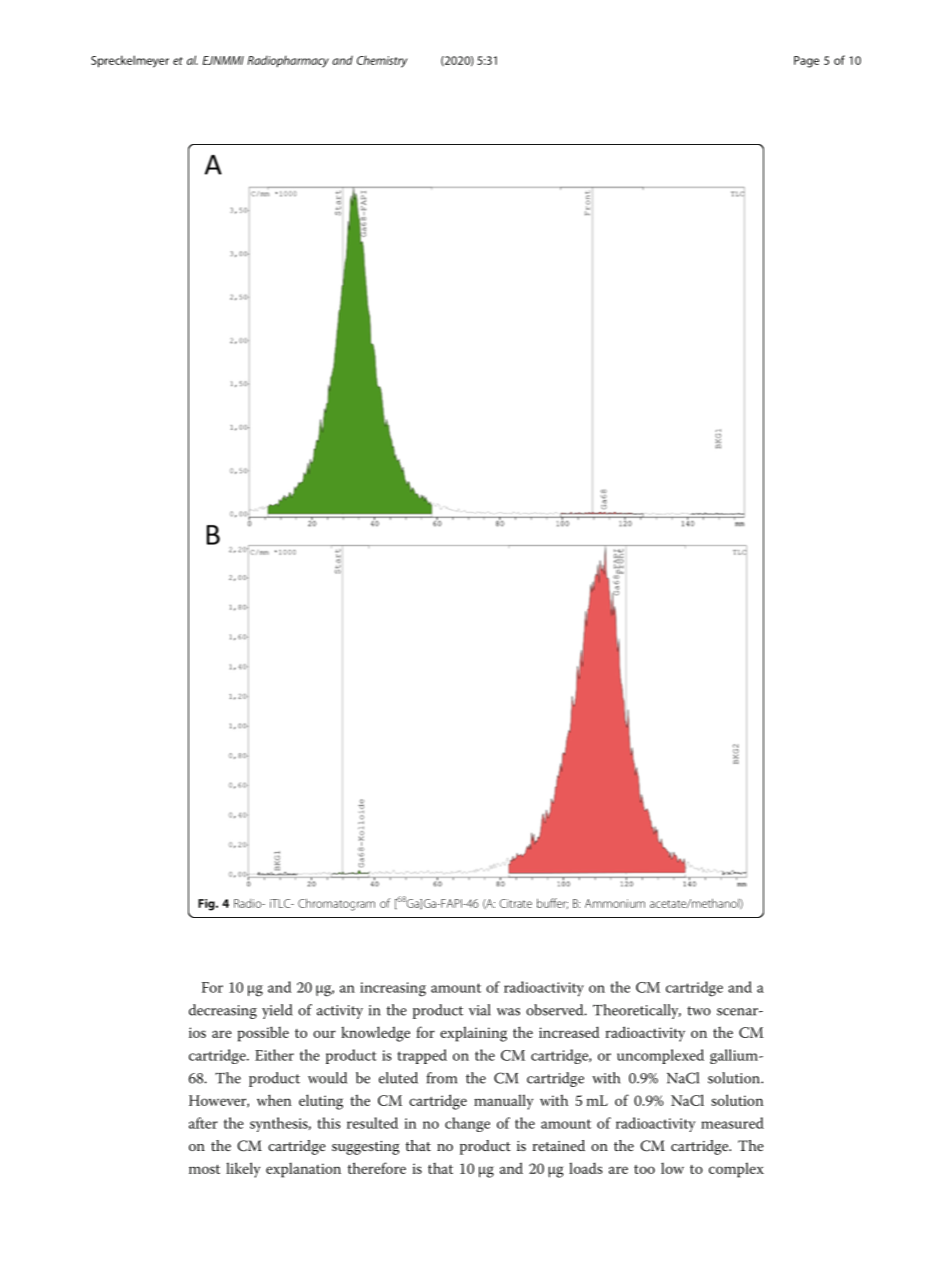 The height and width of the image is (1270, 952). I want to click on measured, so click(732, 1123).
